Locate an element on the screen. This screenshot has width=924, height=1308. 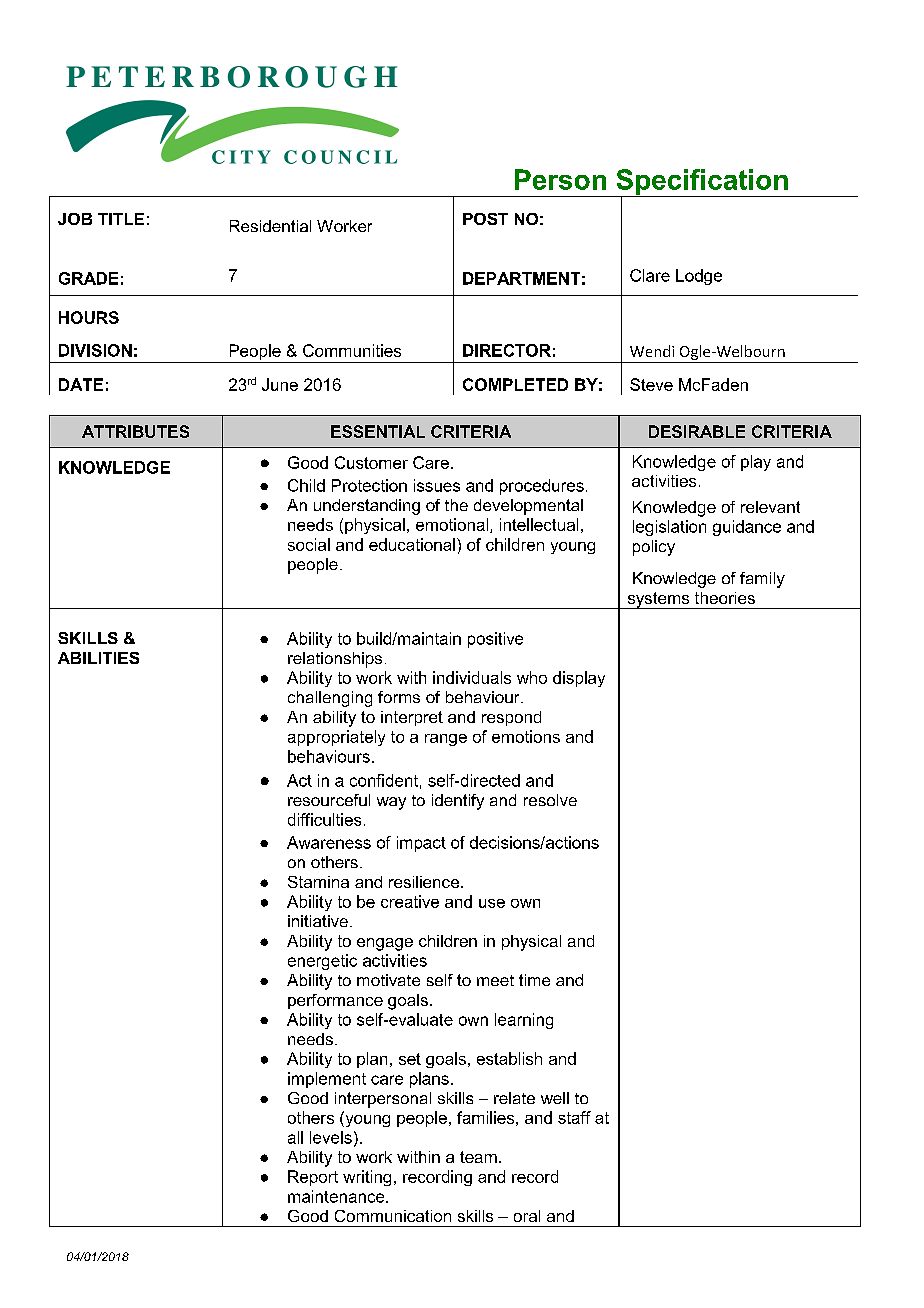
TITLE is located at coordinates (121, 219).
